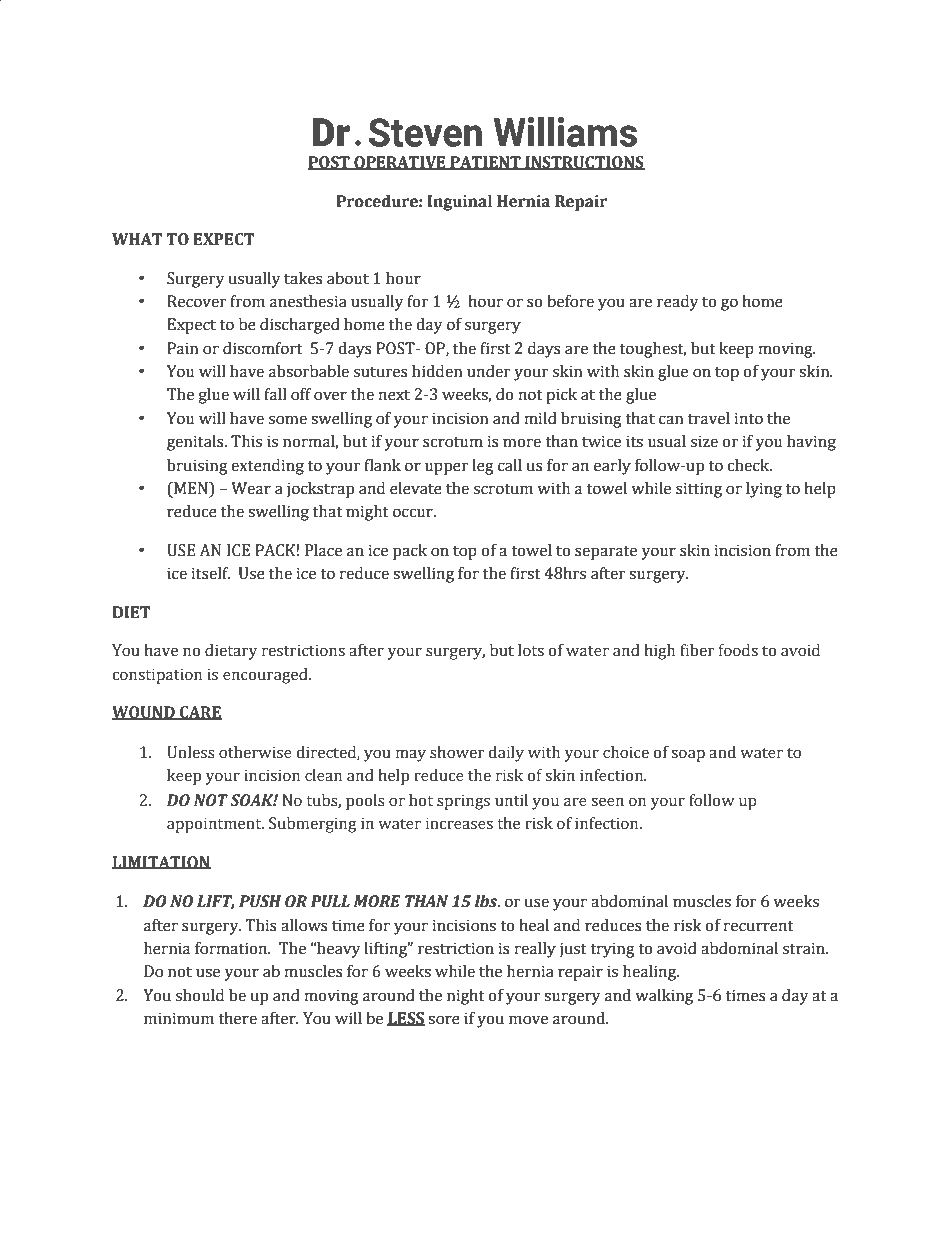  I want to click on lots, so click(531, 650).
